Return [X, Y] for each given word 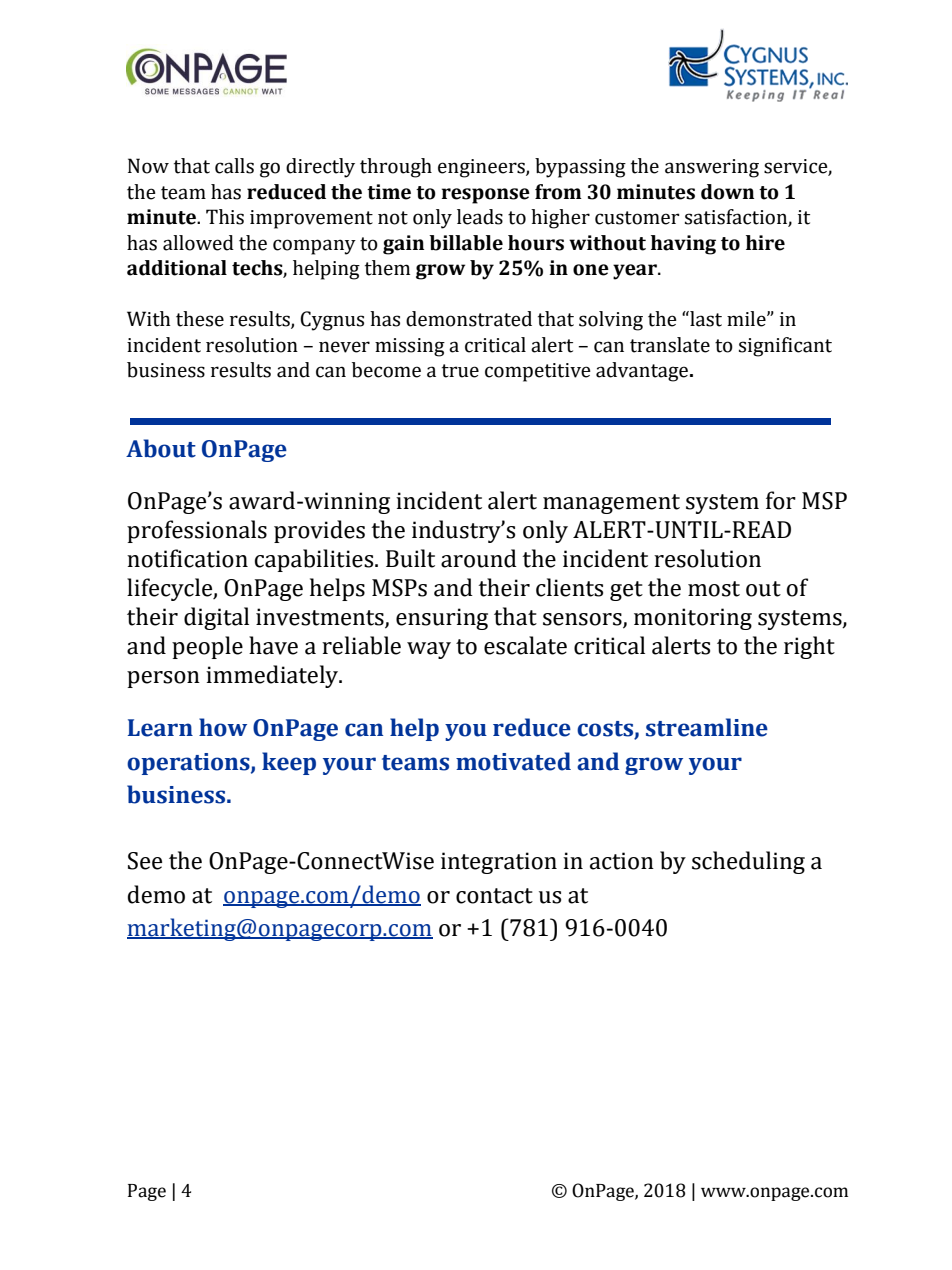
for [781, 500]
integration [499, 863]
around [479, 558]
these [200, 319]
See [145, 861]
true [460, 371]
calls [234, 166]
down [727, 192]
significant [785, 347]
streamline [707, 727]
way [429, 650]
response [486, 196]
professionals [197, 531]
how [223, 727]
